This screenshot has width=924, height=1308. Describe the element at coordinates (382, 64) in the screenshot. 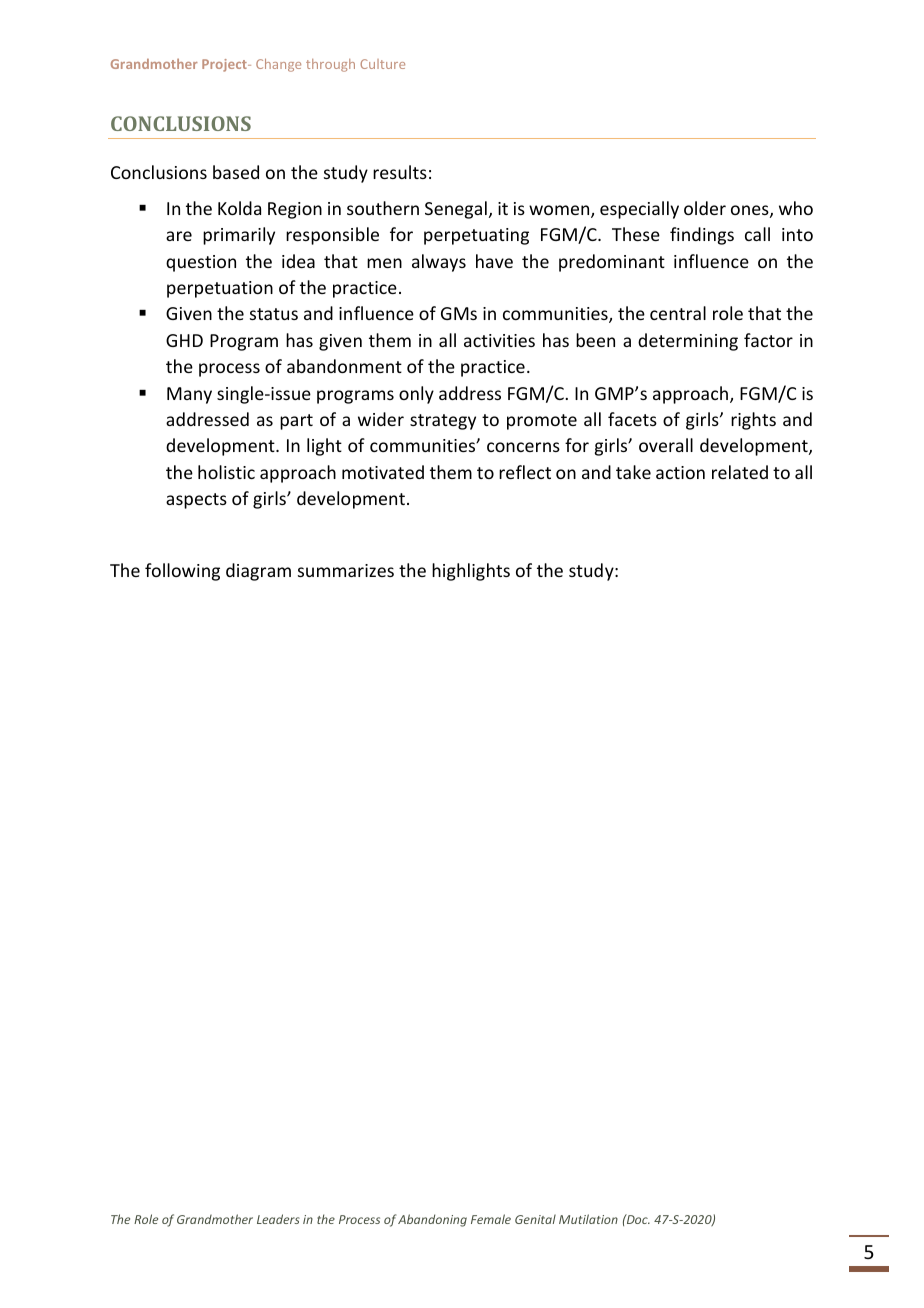

I see `Culture` at that location.
